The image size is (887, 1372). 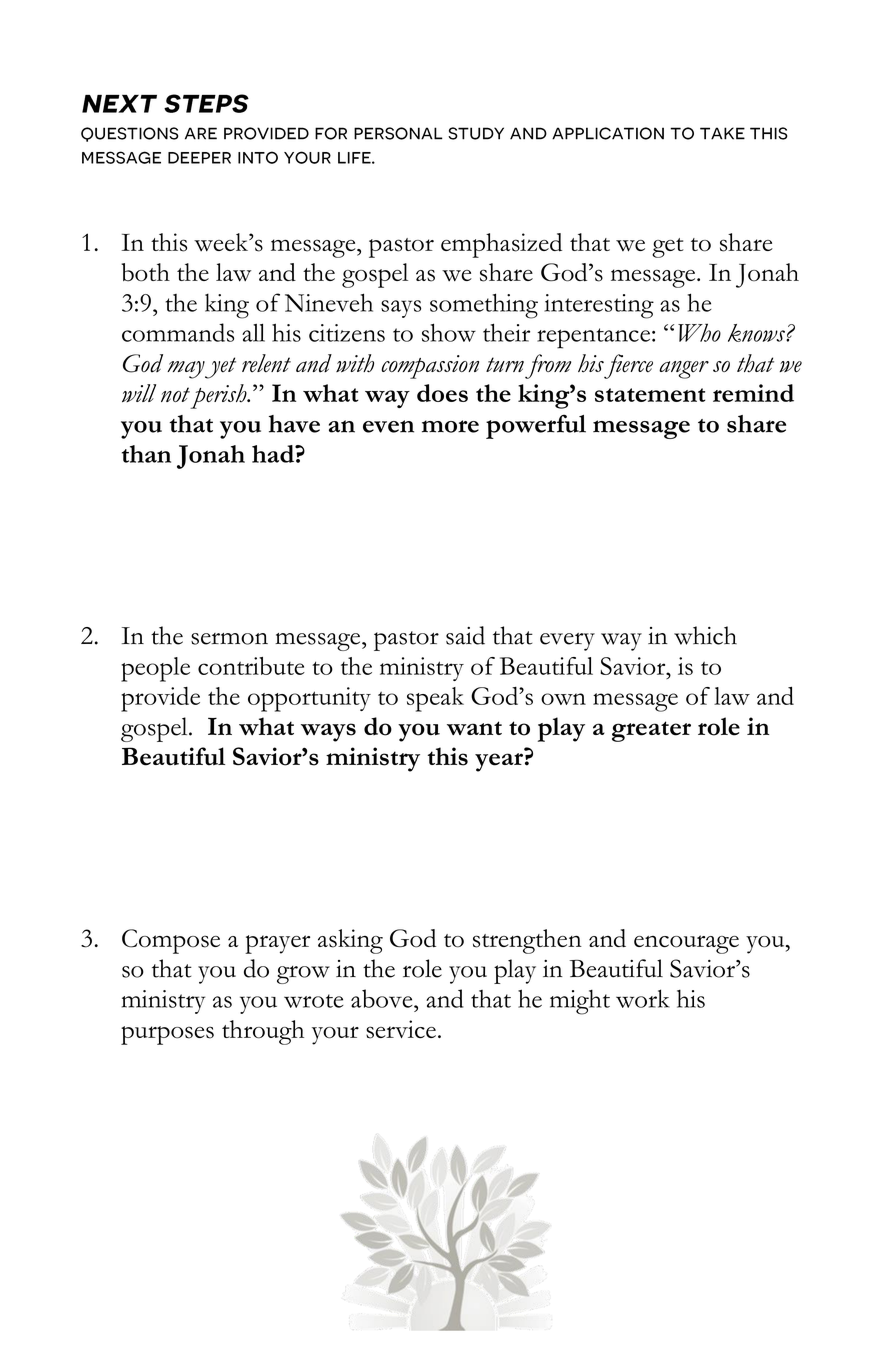 I want to click on which, so click(x=705, y=635).
